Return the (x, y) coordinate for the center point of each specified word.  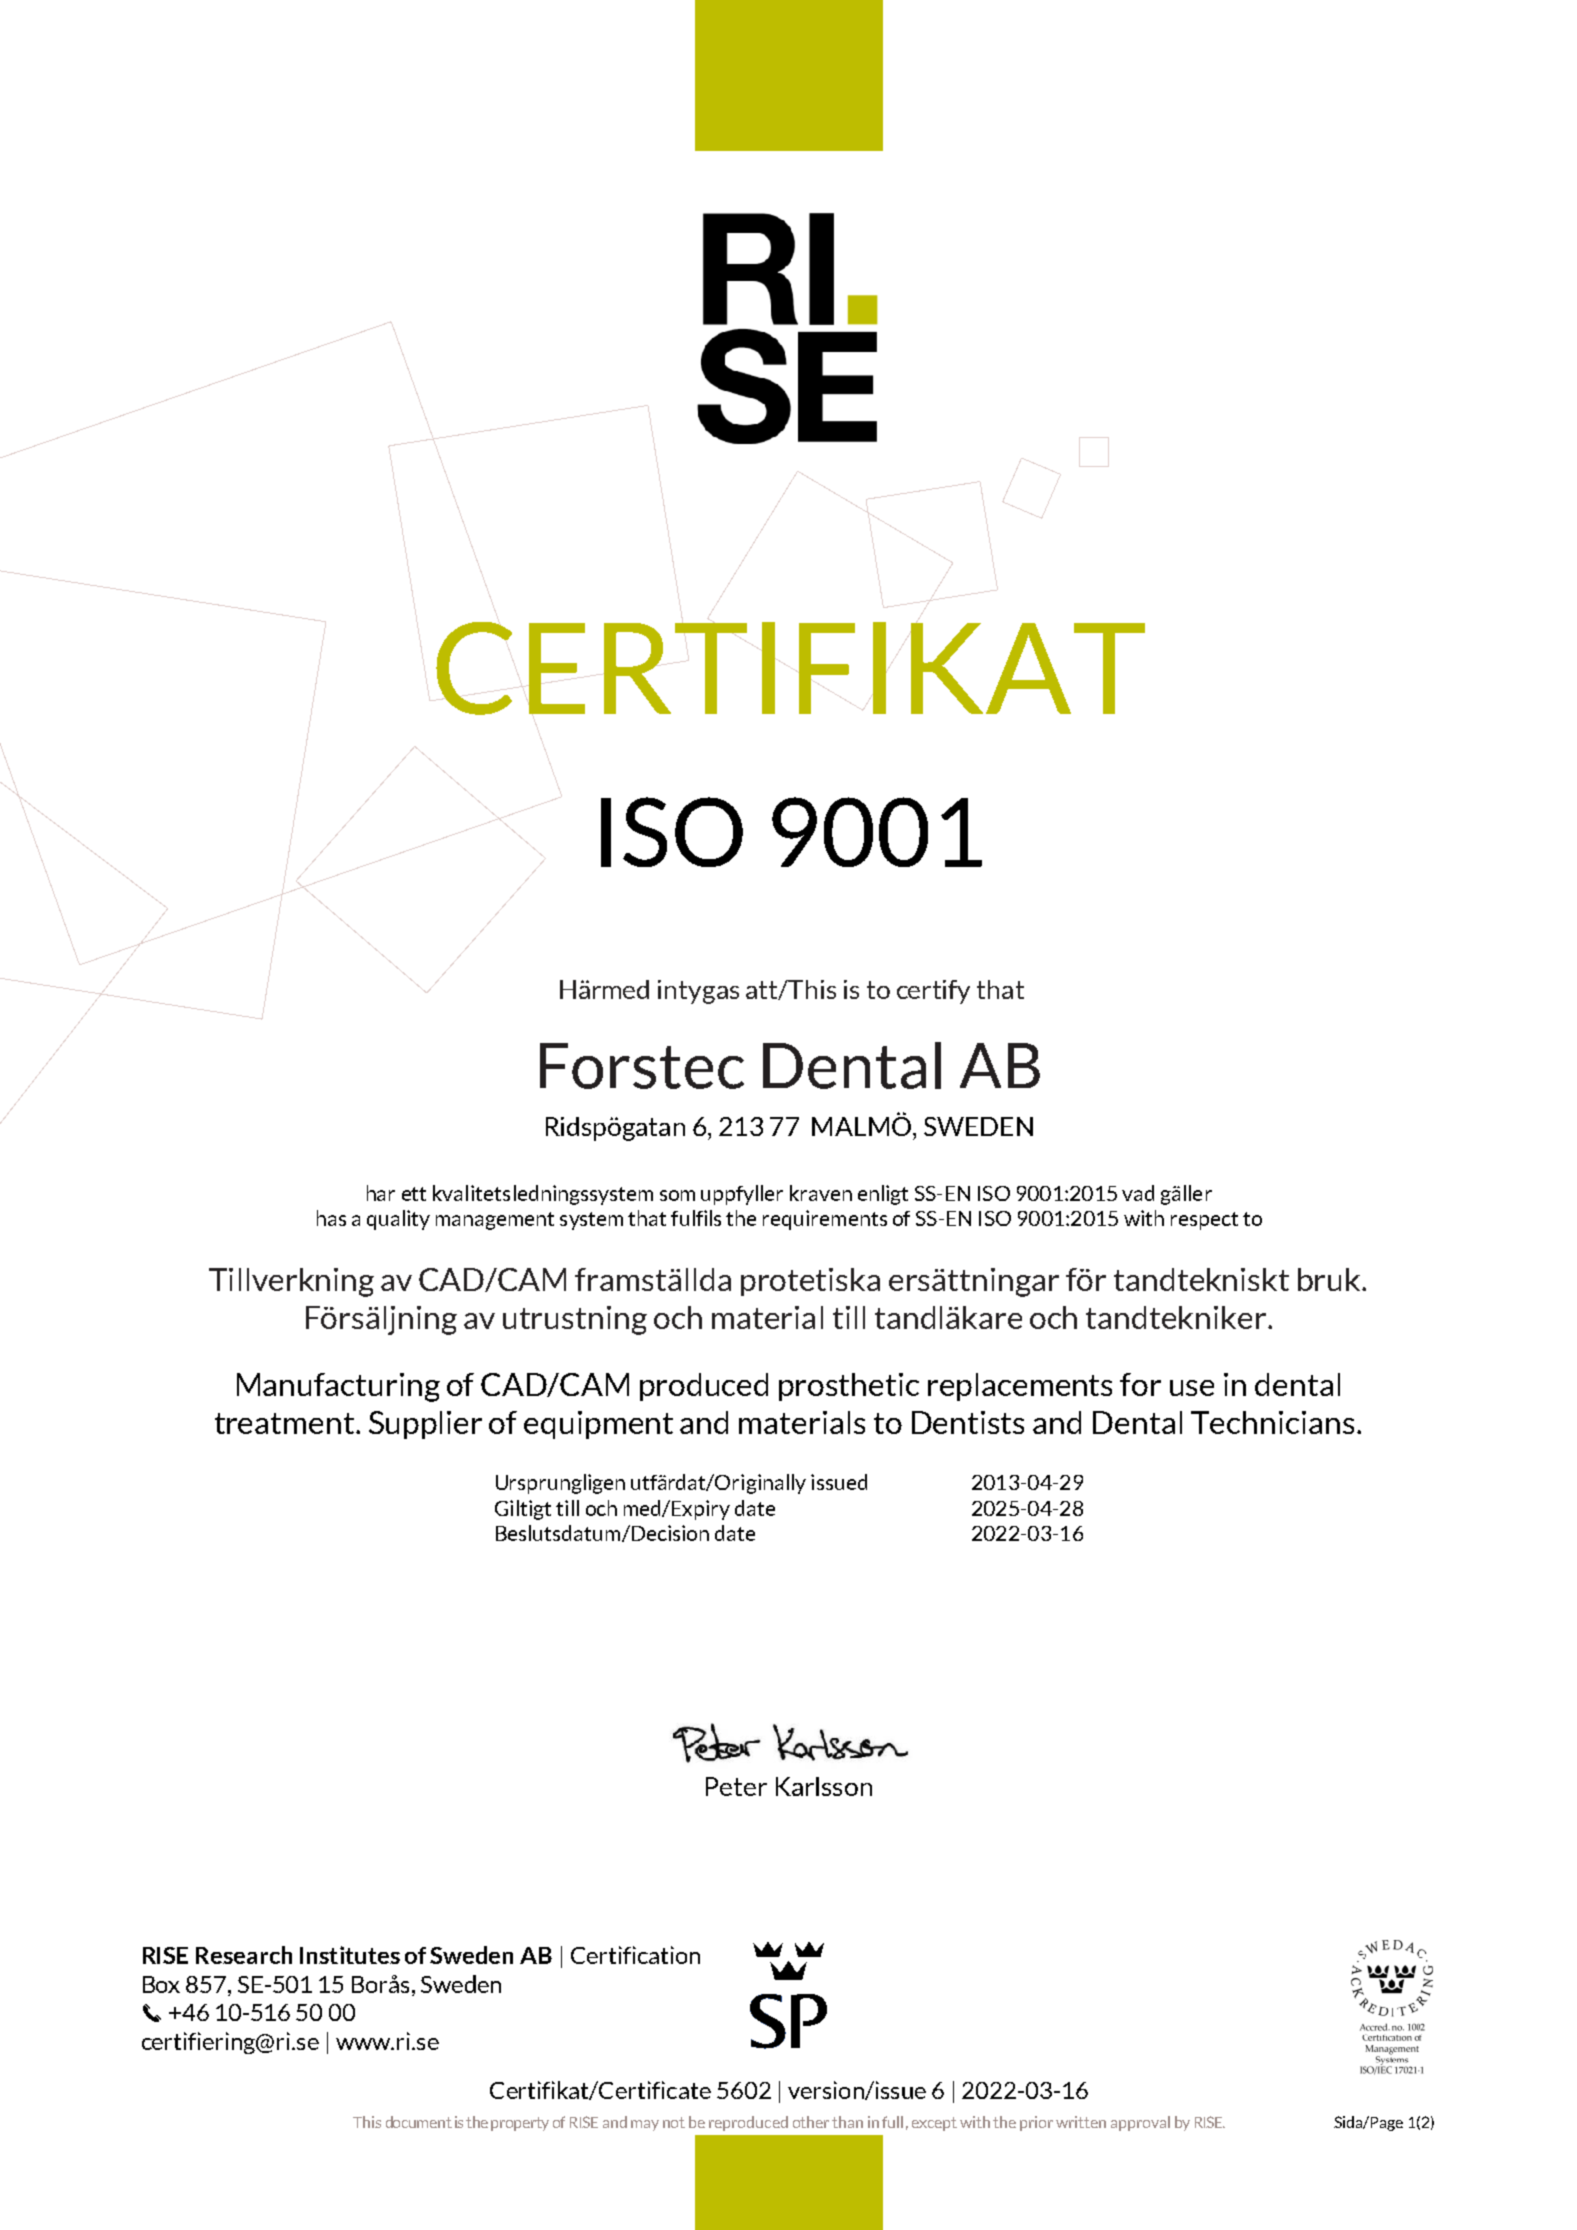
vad (1138, 1193)
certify (933, 992)
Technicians (1272, 1422)
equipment (598, 1425)
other (811, 2122)
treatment (286, 1423)
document (419, 2122)
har (381, 1193)
